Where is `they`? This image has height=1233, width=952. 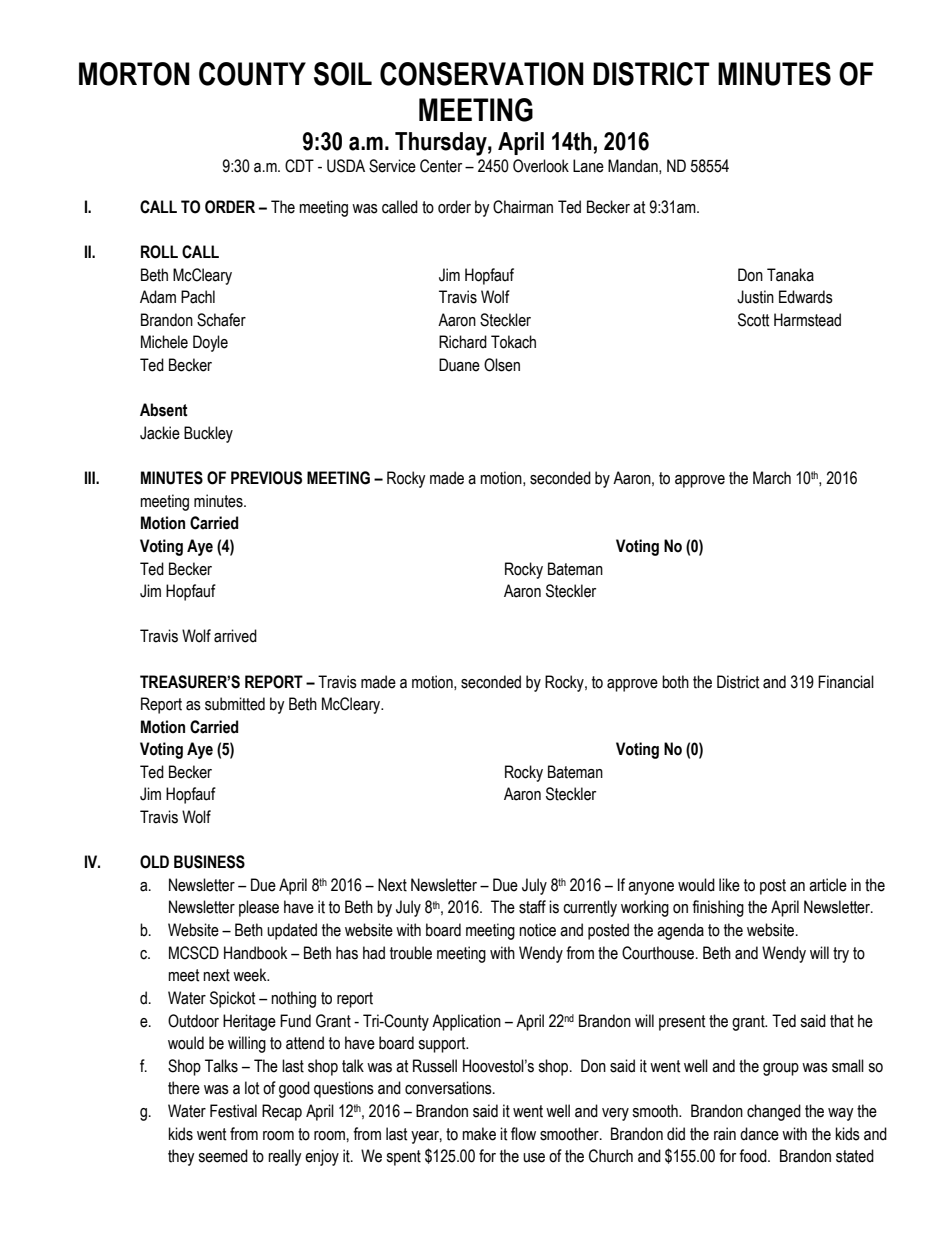 they is located at coordinates (181, 1157).
